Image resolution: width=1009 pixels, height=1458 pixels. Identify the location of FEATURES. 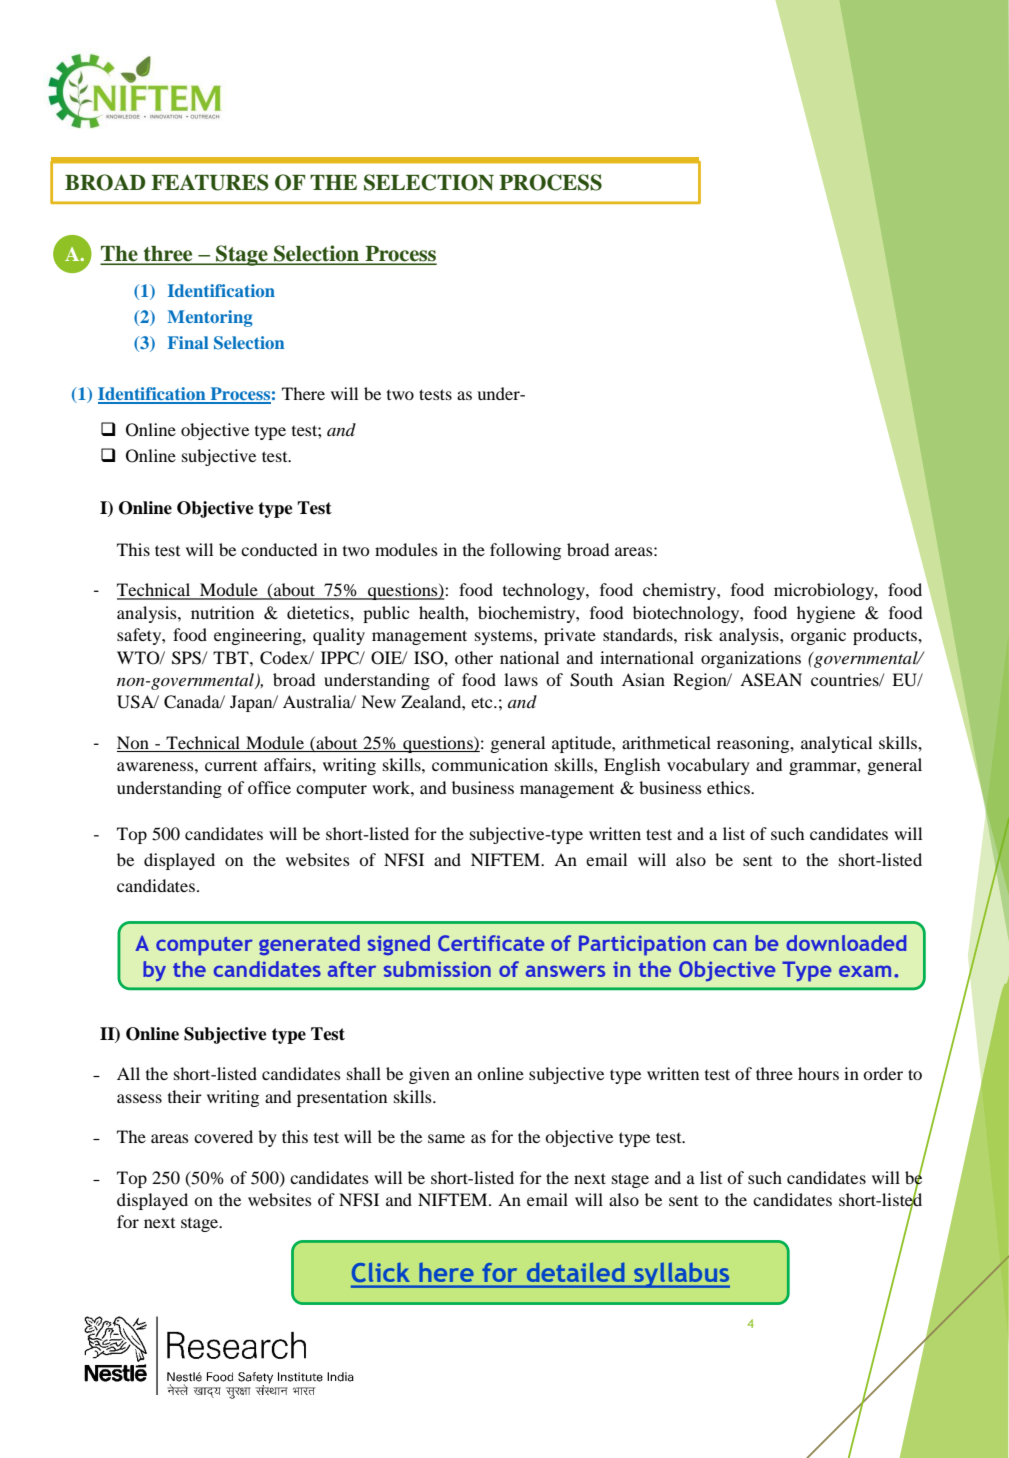
(210, 182).
